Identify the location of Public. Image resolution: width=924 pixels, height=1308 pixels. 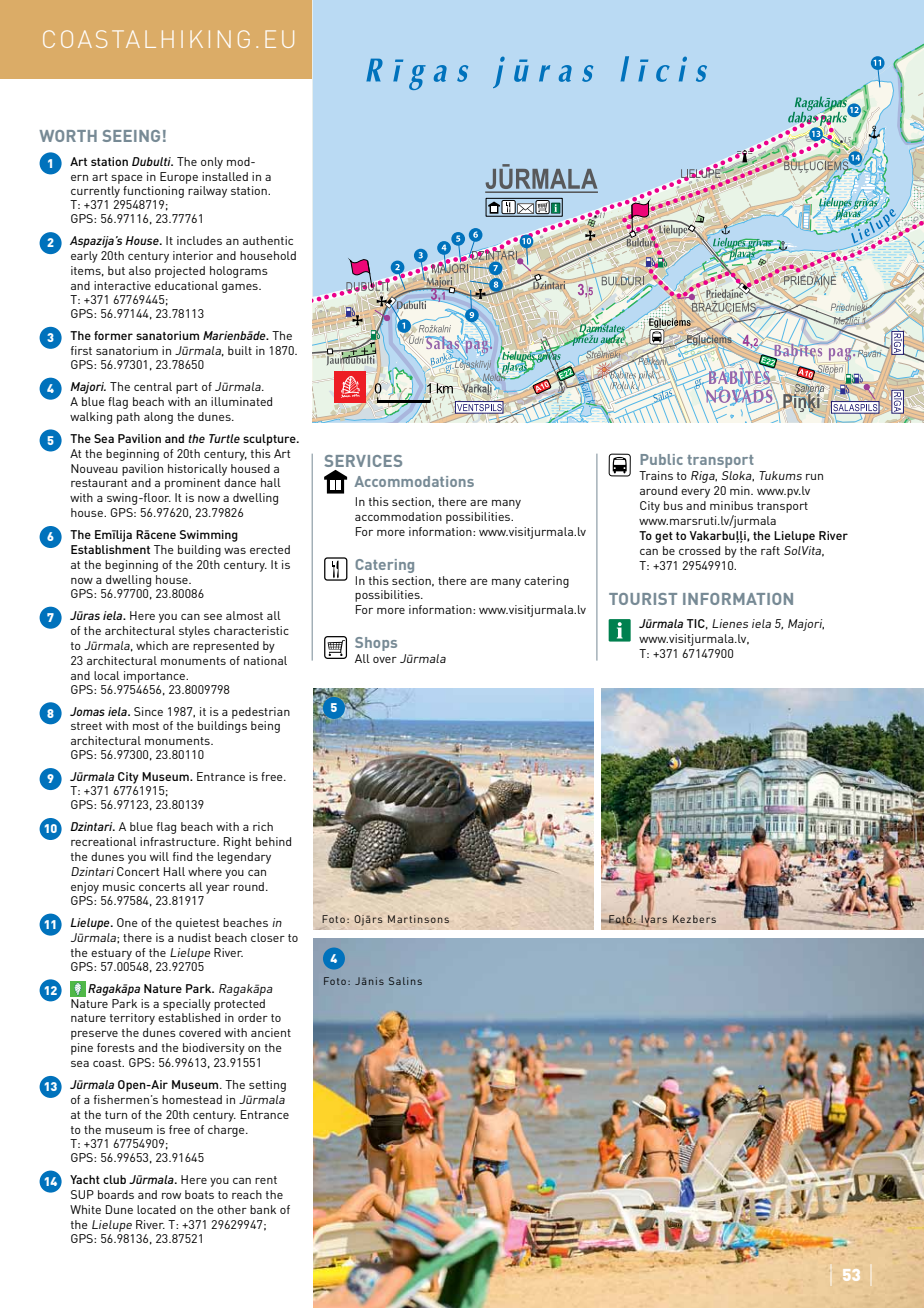
(661, 459).
